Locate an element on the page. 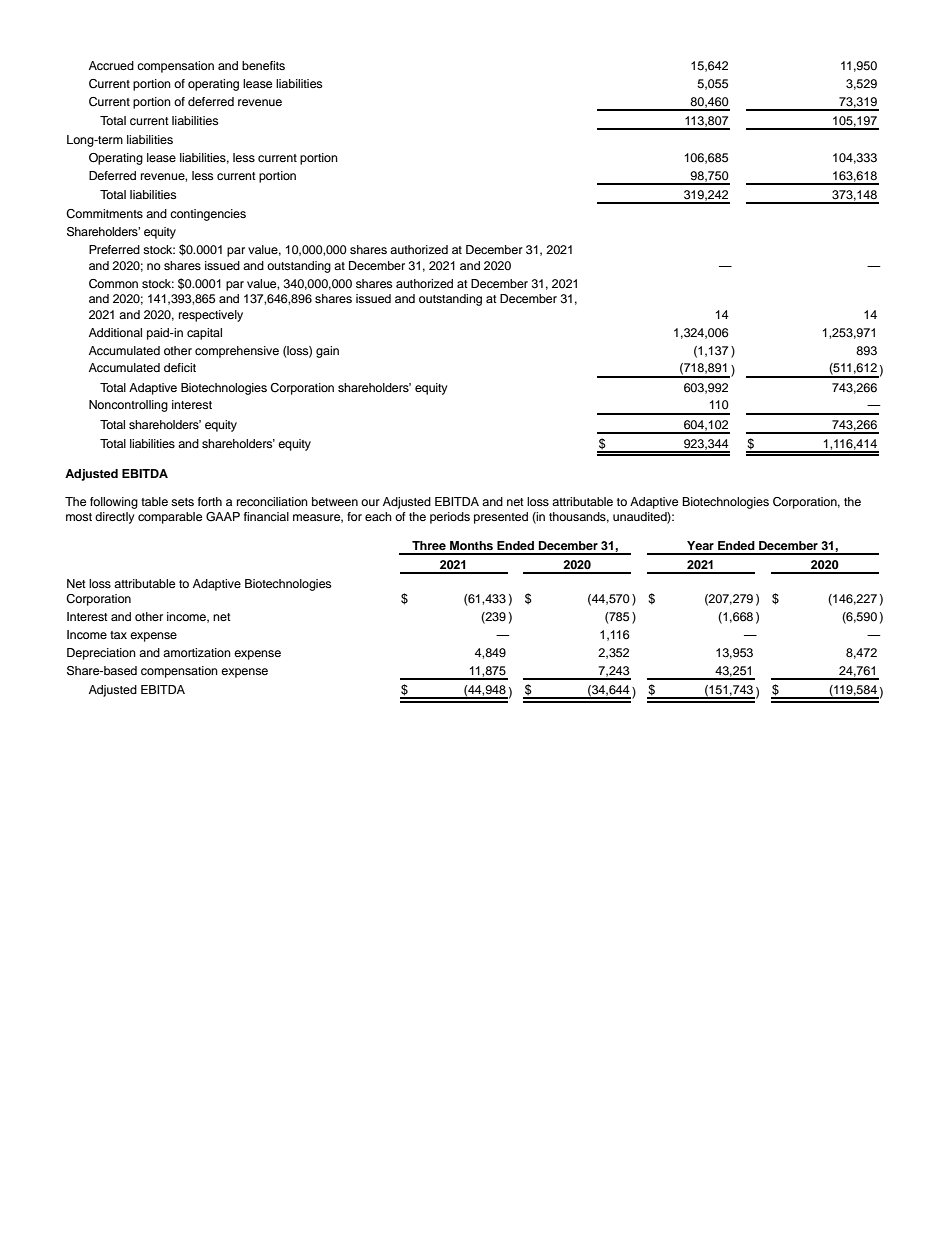  Noncontrolling is located at coordinates (128, 406).
